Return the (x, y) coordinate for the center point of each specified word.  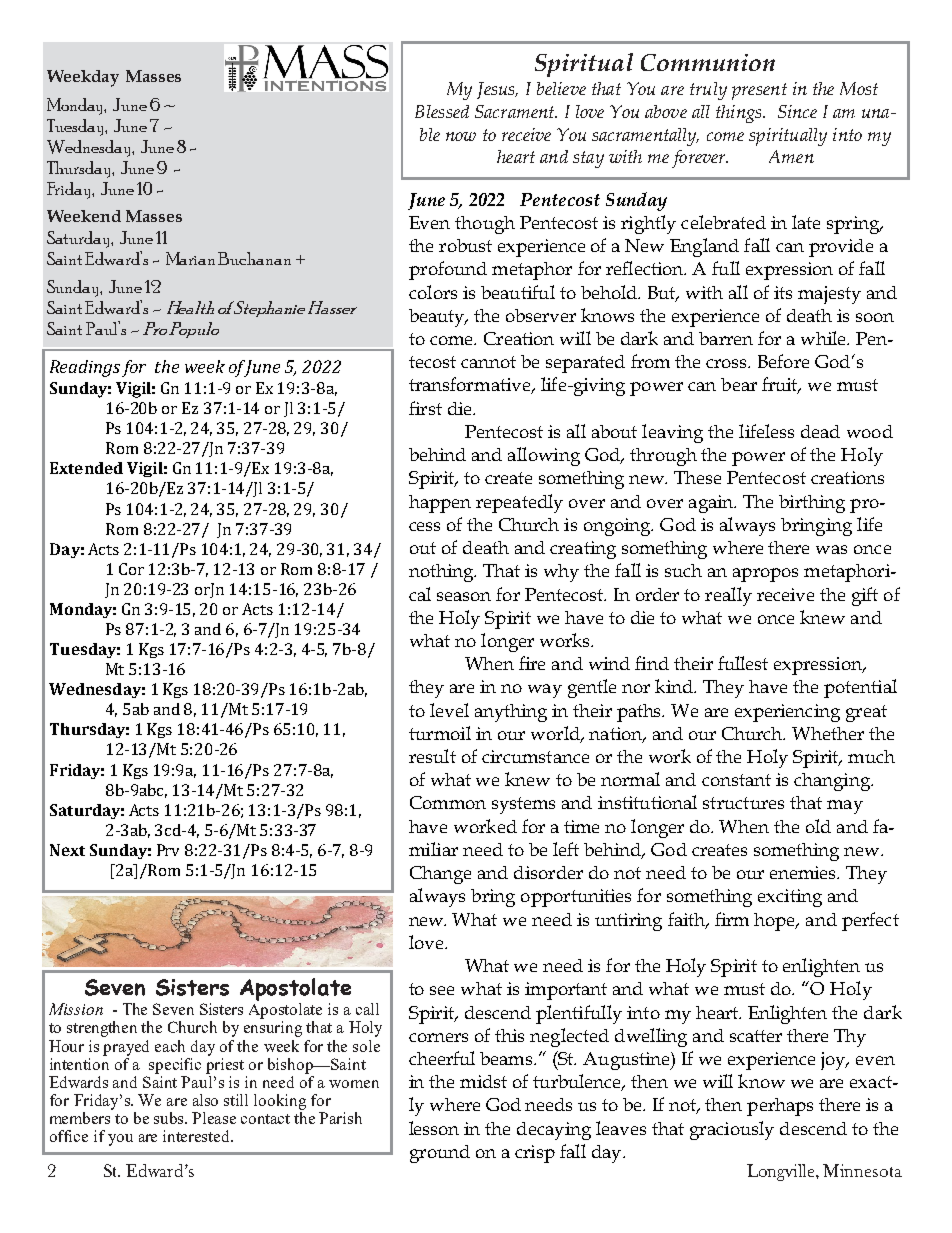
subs (170, 1118)
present (759, 91)
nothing (442, 573)
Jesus (497, 90)
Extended (86, 468)
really (728, 596)
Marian (190, 258)
